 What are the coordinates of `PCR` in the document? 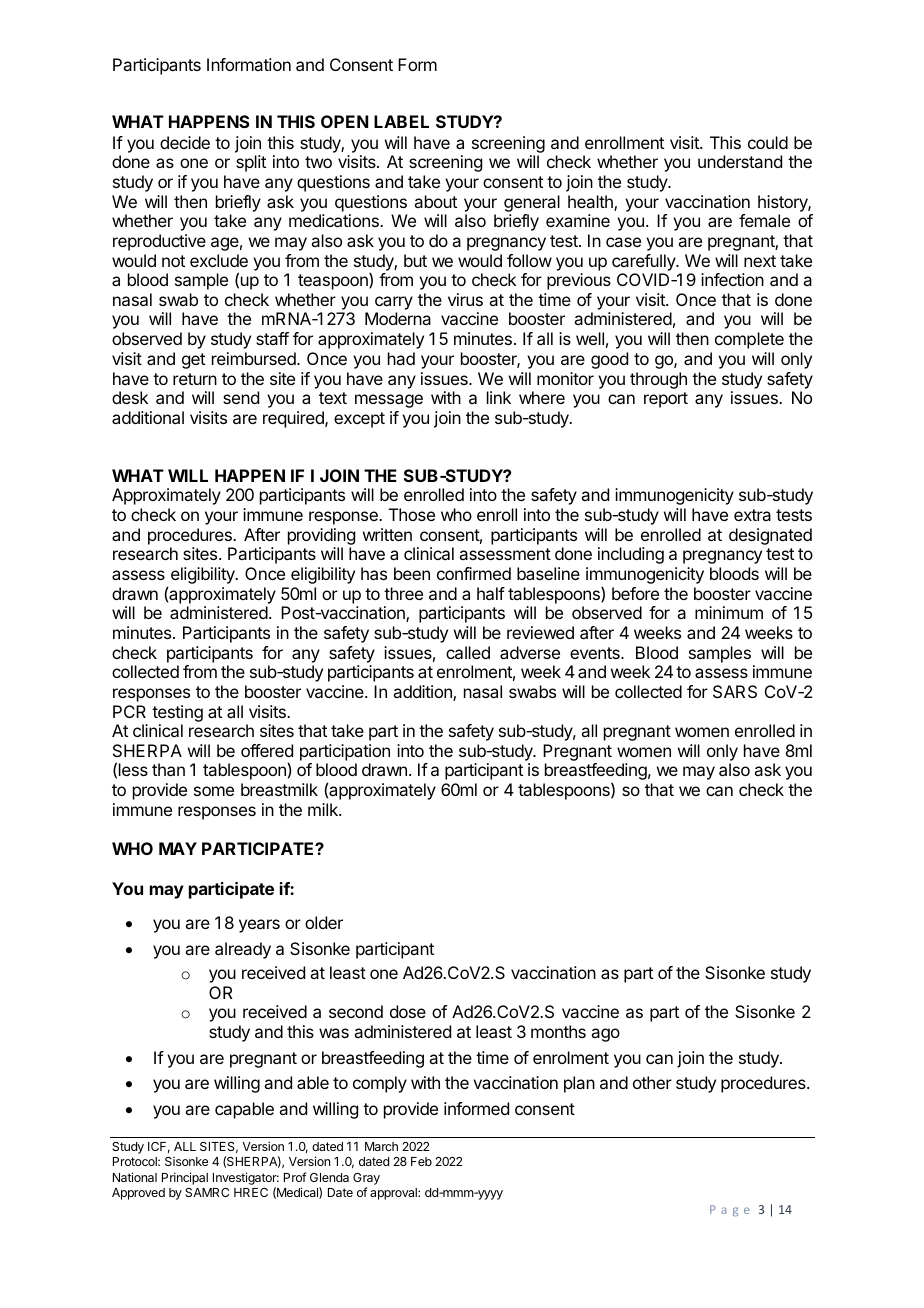 It's located at (129, 711).
